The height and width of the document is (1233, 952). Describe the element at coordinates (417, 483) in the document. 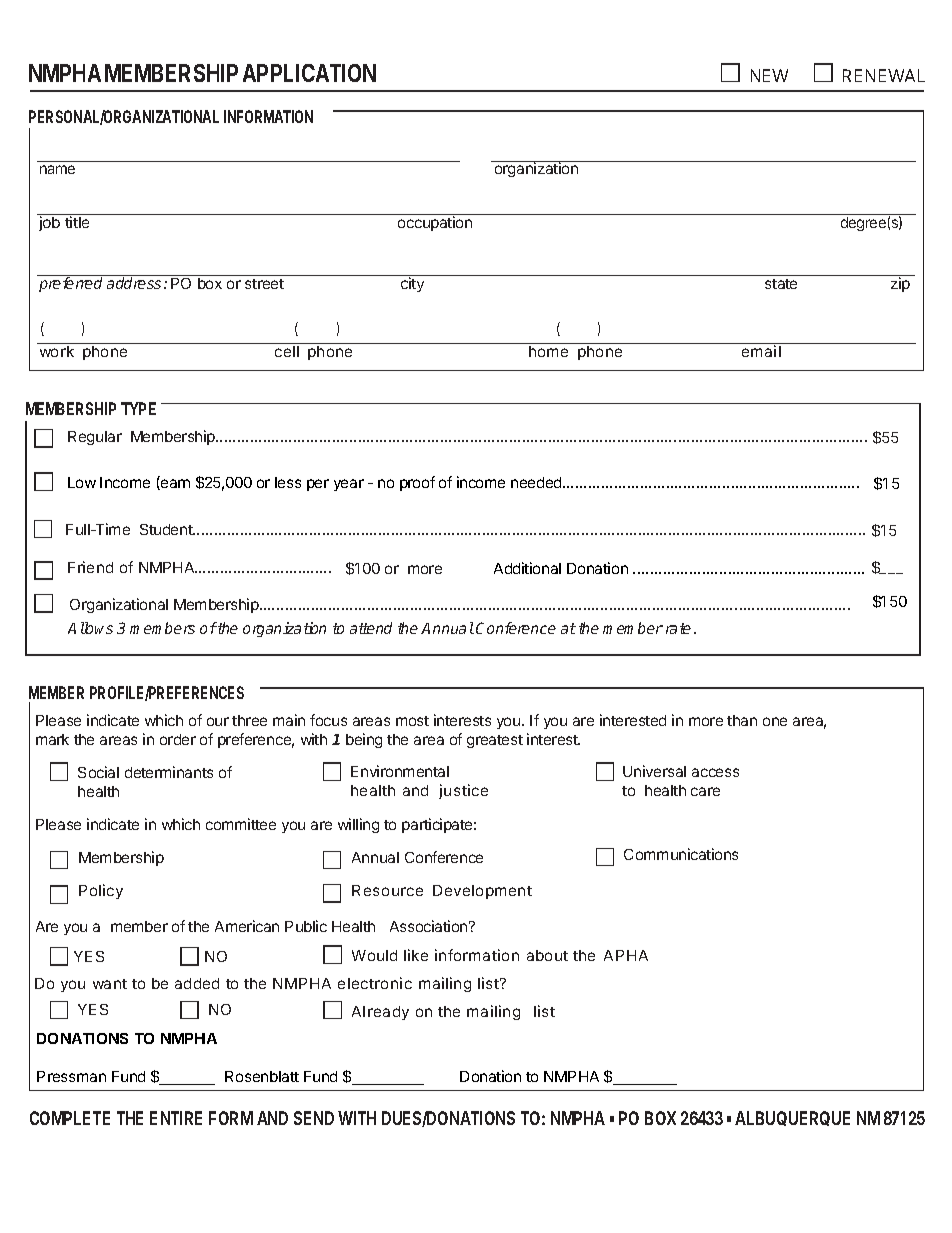

I see `proof` at that location.
